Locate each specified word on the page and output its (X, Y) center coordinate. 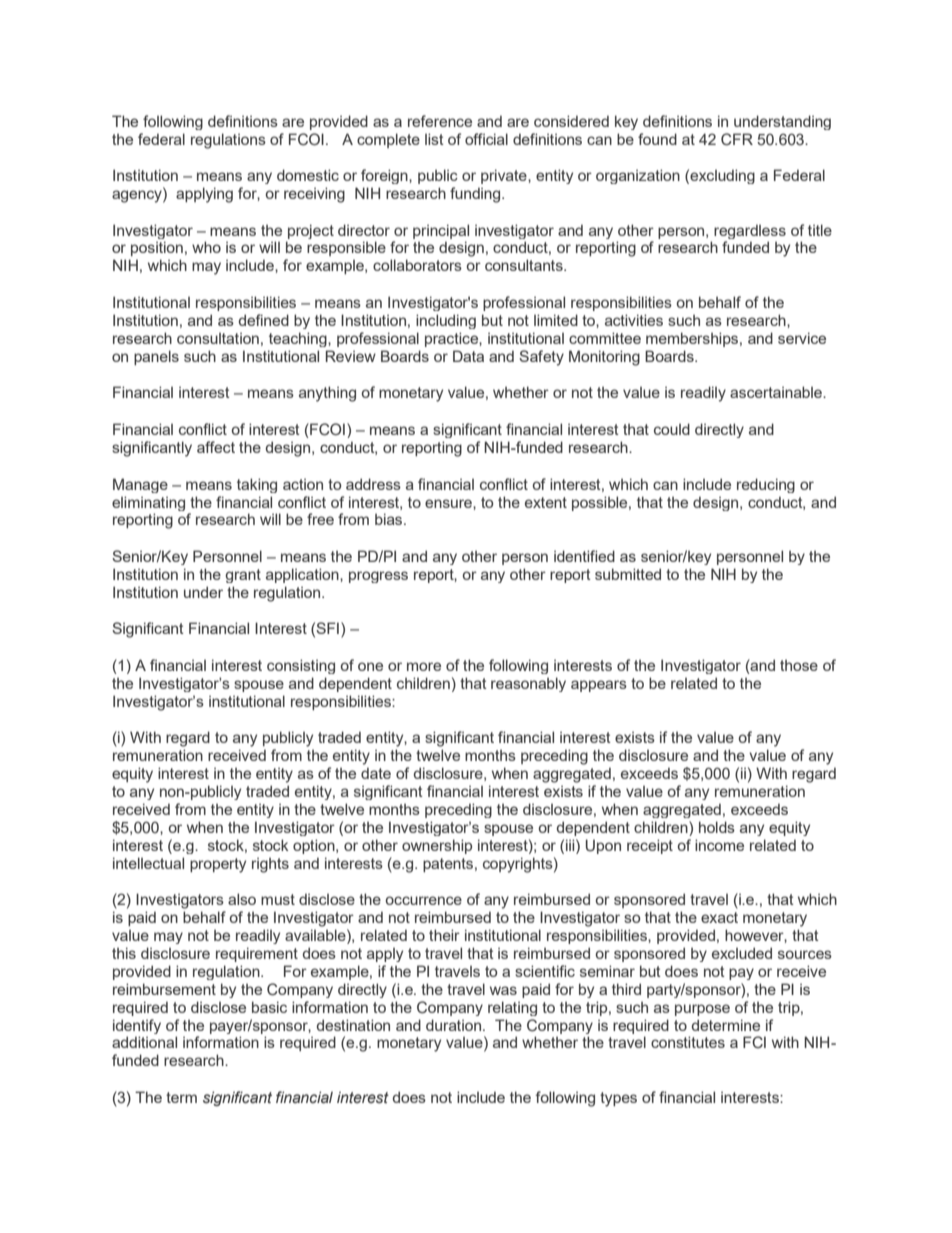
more (424, 666)
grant (243, 576)
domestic (308, 175)
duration (453, 1025)
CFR (737, 139)
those (799, 665)
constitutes (688, 1042)
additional (144, 1042)
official (486, 139)
